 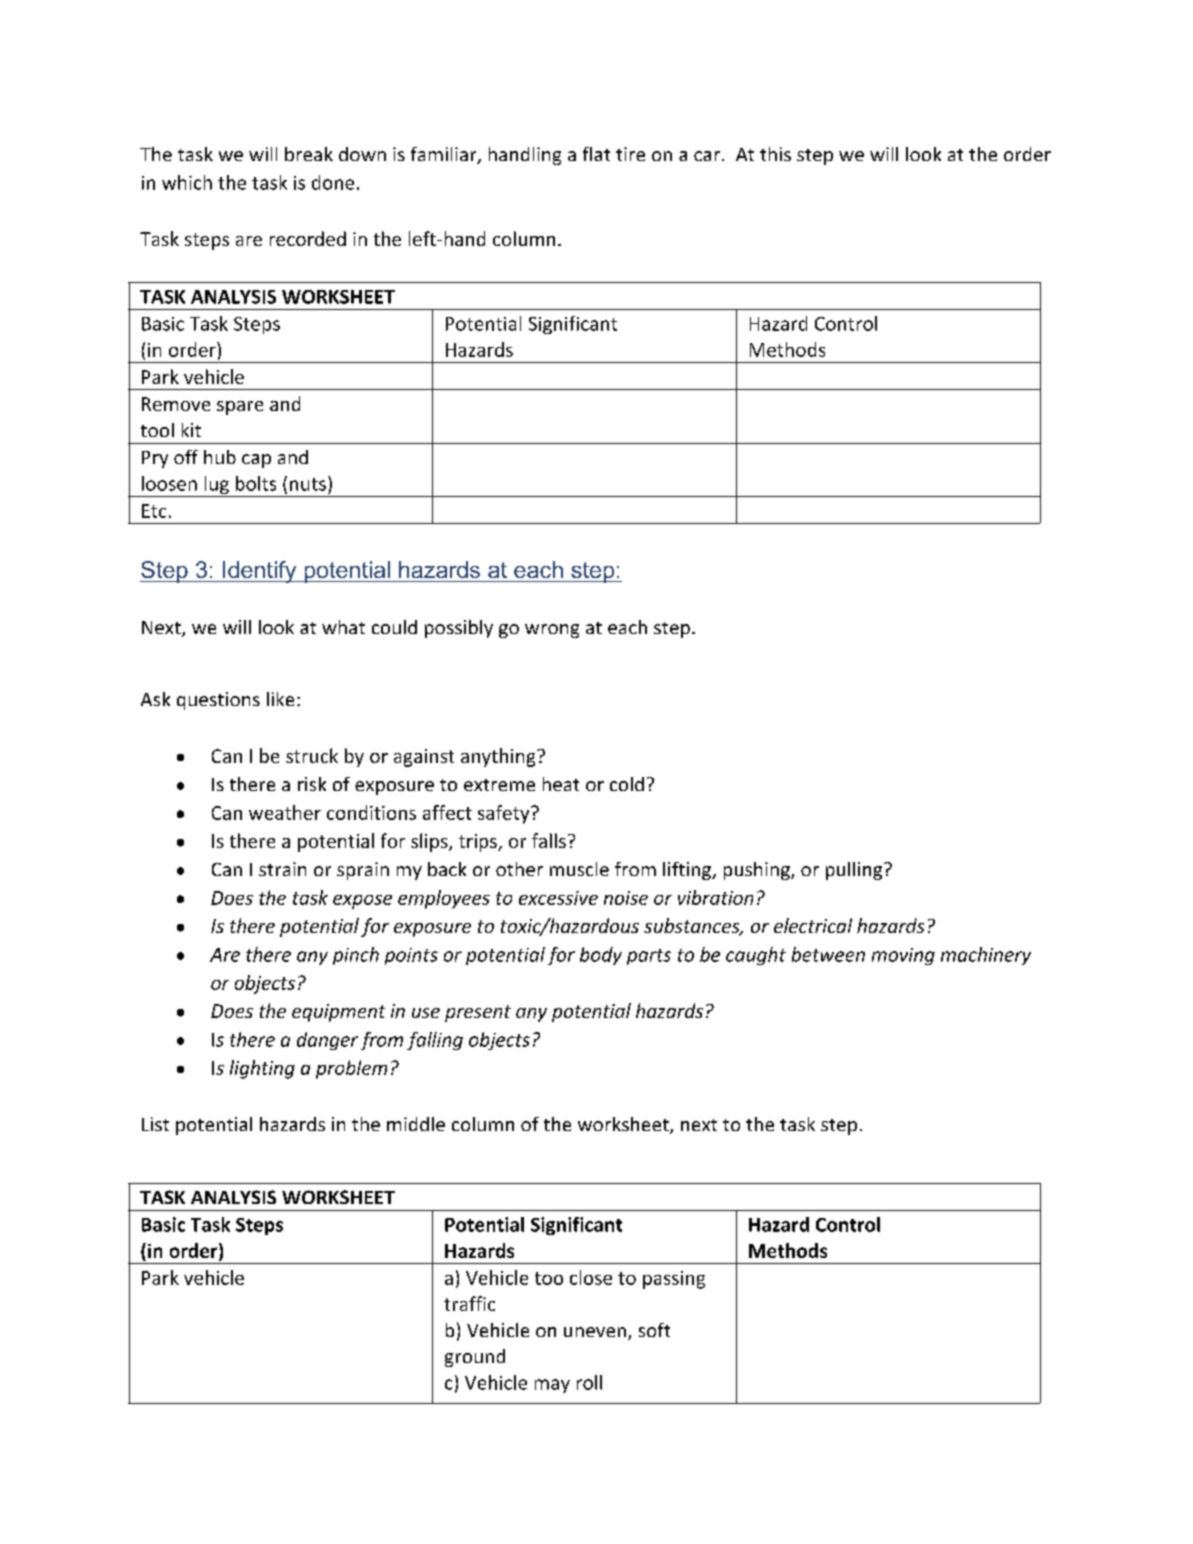 I want to click on flat, so click(x=596, y=154).
